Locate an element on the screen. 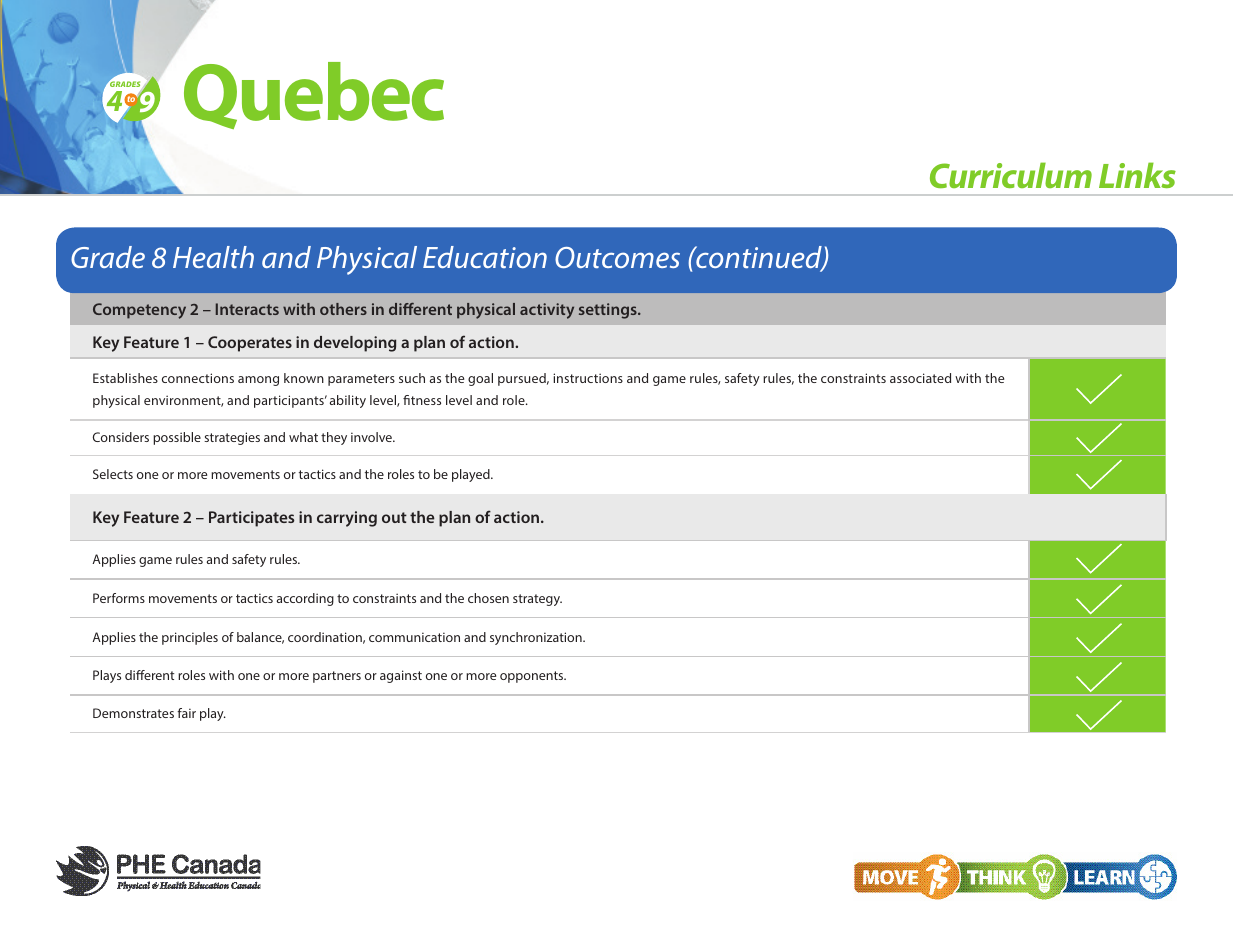 This screenshot has height=952, width=1233. fair is located at coordinates (186, 713).
